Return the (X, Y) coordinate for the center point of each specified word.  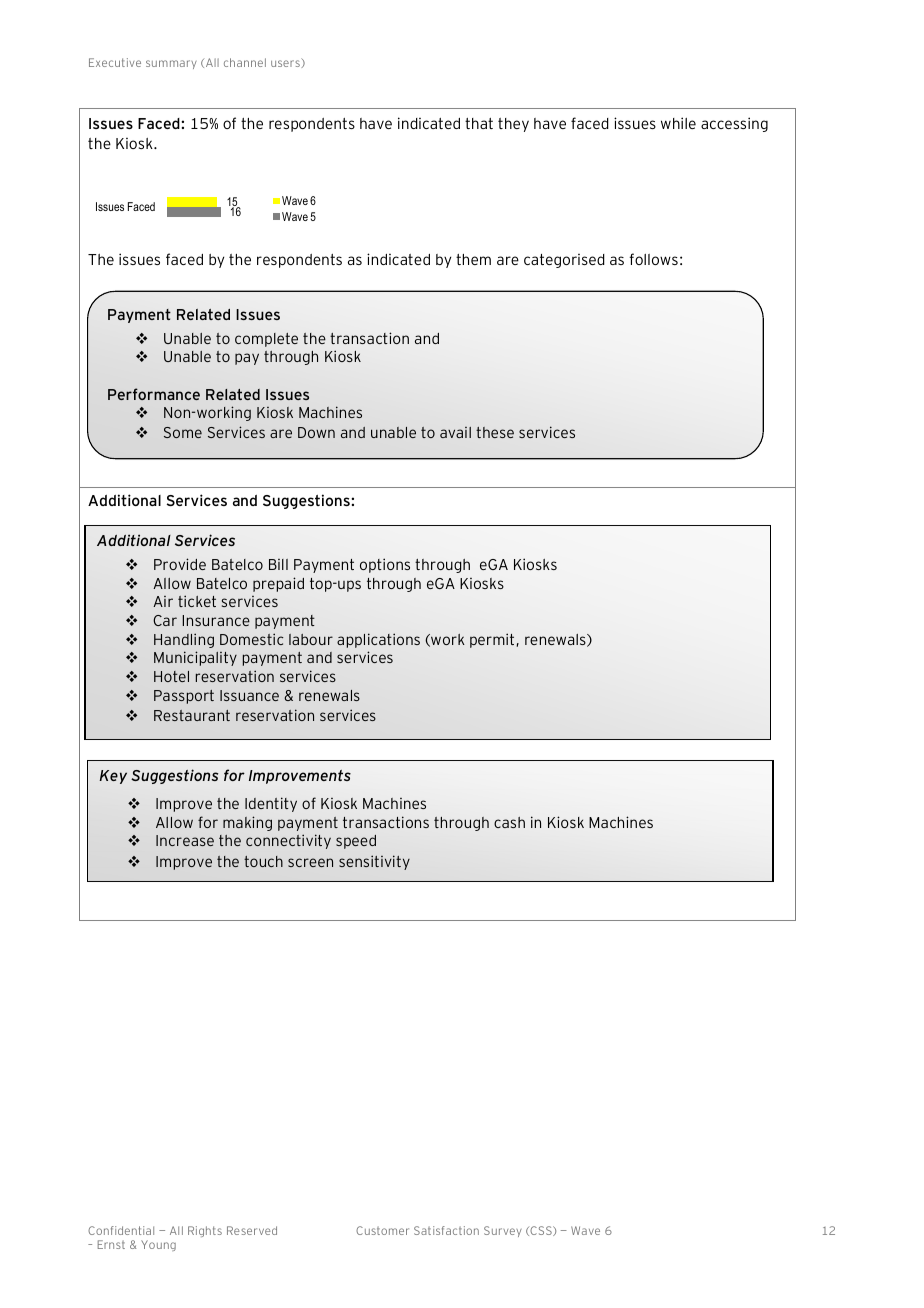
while (678, 123)
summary (171, 64)
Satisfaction (446, 1230)
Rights (205, 1231)
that (479, 123)
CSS (541, 1231)
